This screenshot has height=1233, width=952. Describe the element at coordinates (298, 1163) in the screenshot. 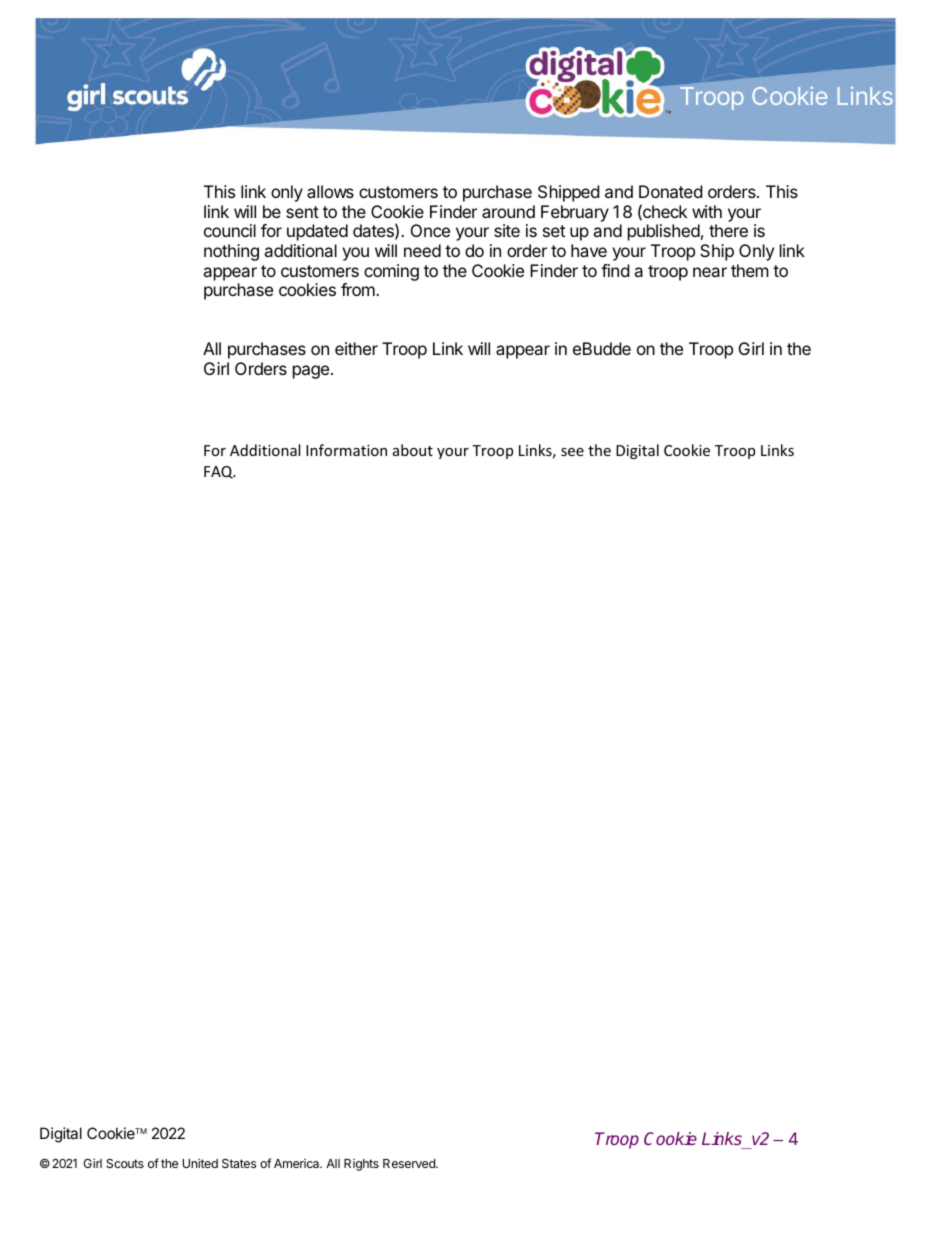

I see `America` at that location.
